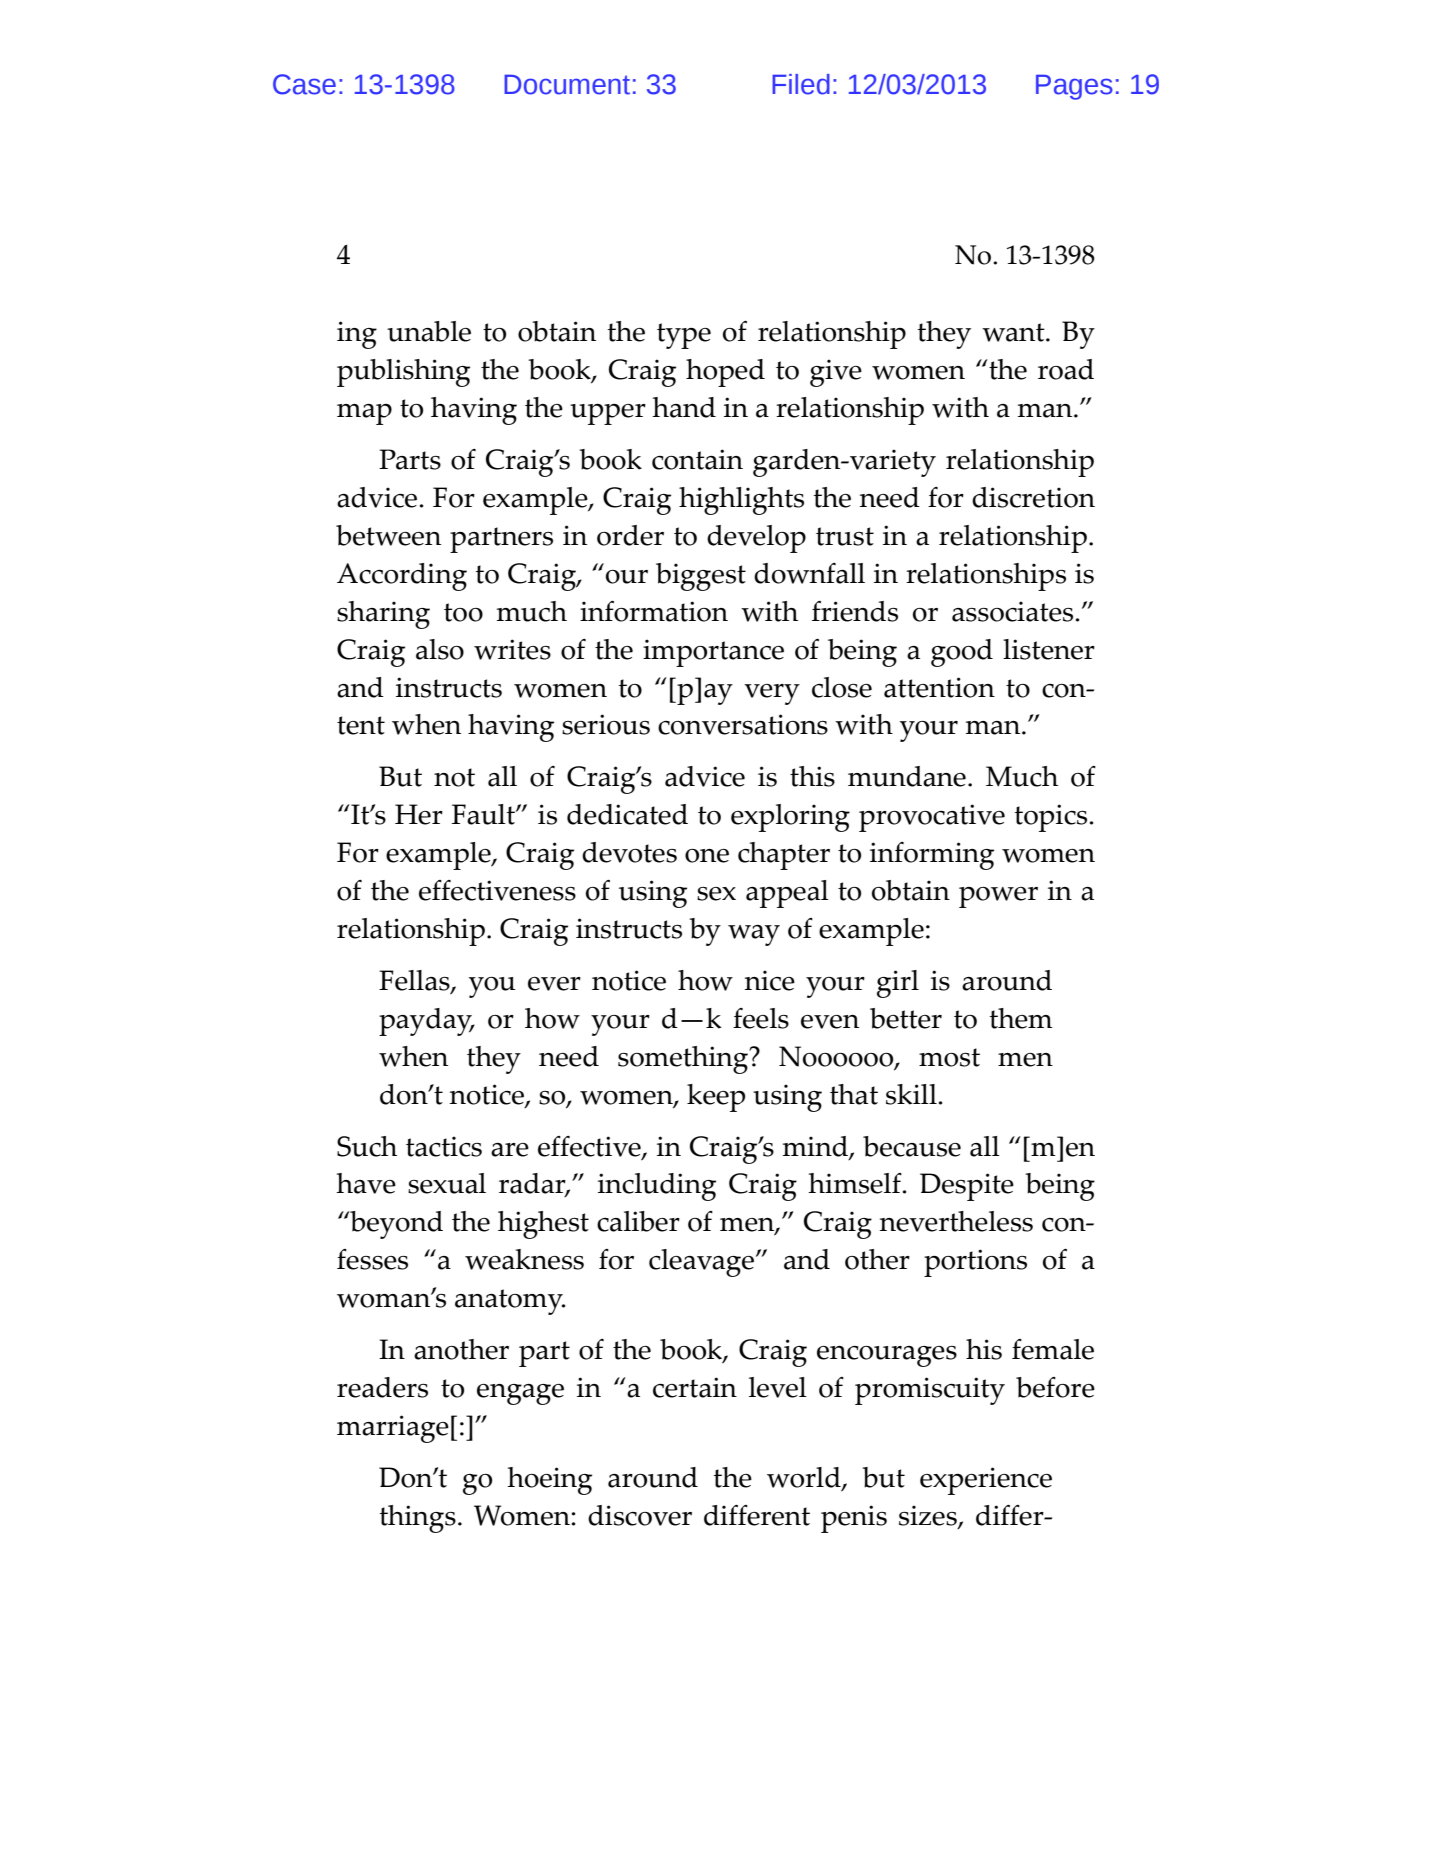 The width and height of the screenshot is (1432, 1854). Describe the element at coordinates (962, 653) in the screenshot. I see `good` at that location.
